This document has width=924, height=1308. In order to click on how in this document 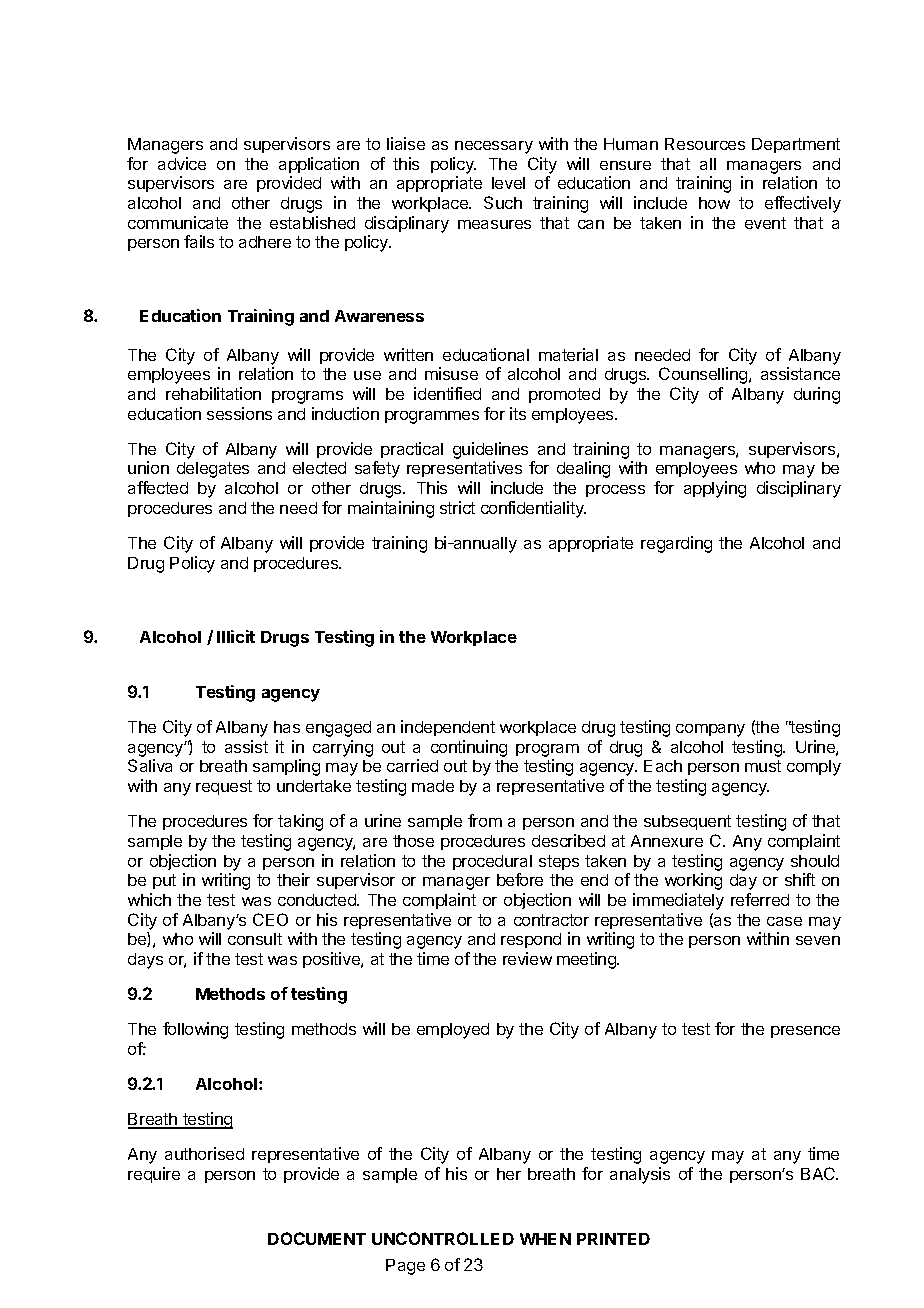, I will do `click(714, 203)`.
